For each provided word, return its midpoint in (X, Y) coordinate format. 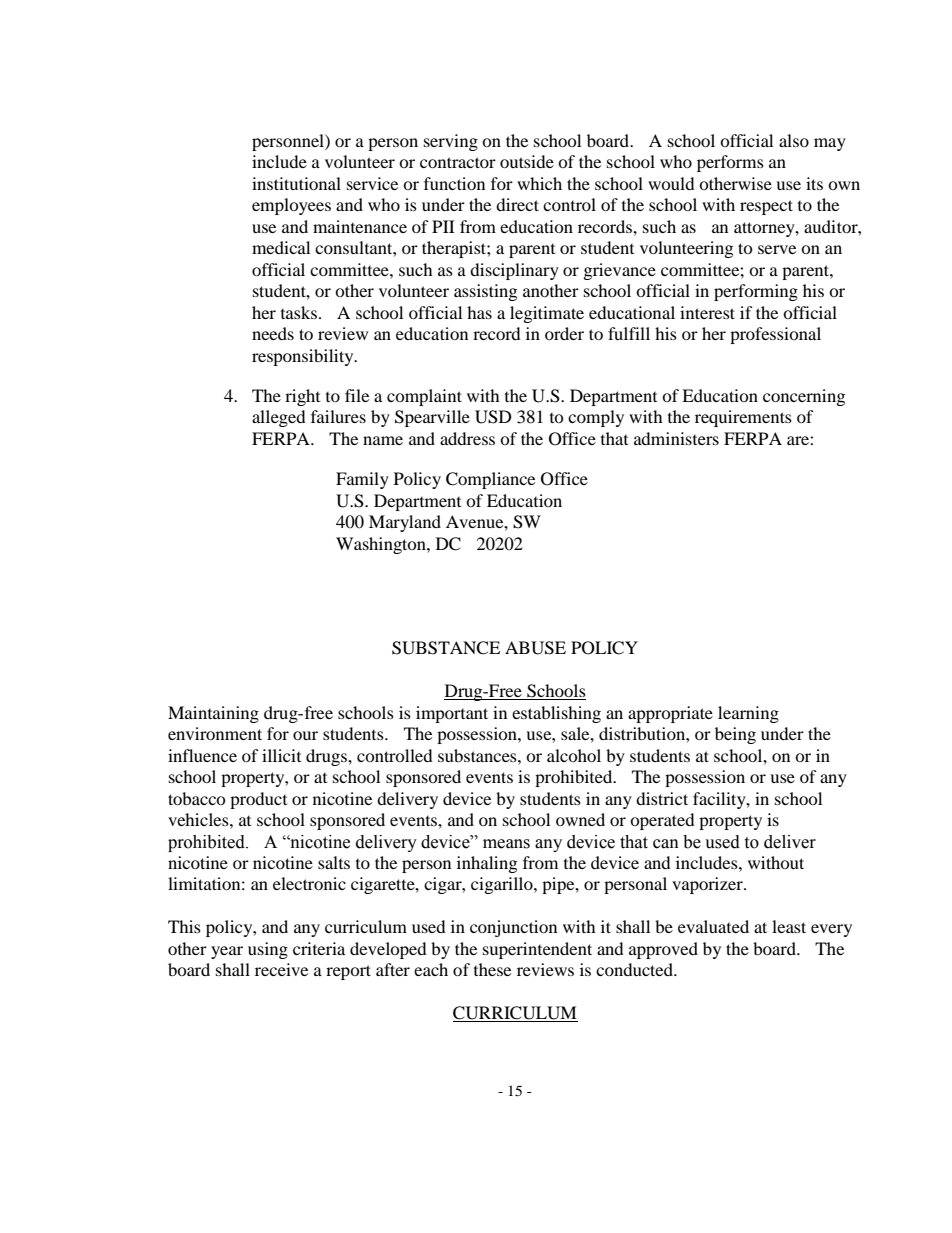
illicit (281, 755)
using (268, 950)
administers (676, 438)
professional (775, 335)
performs (730, 163)
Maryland (405, 523)
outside (527, 161)
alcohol (574, 755)
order (564, 333)
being (735, 735)
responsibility (304, 357)
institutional (296, 183)
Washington (382, 545)
